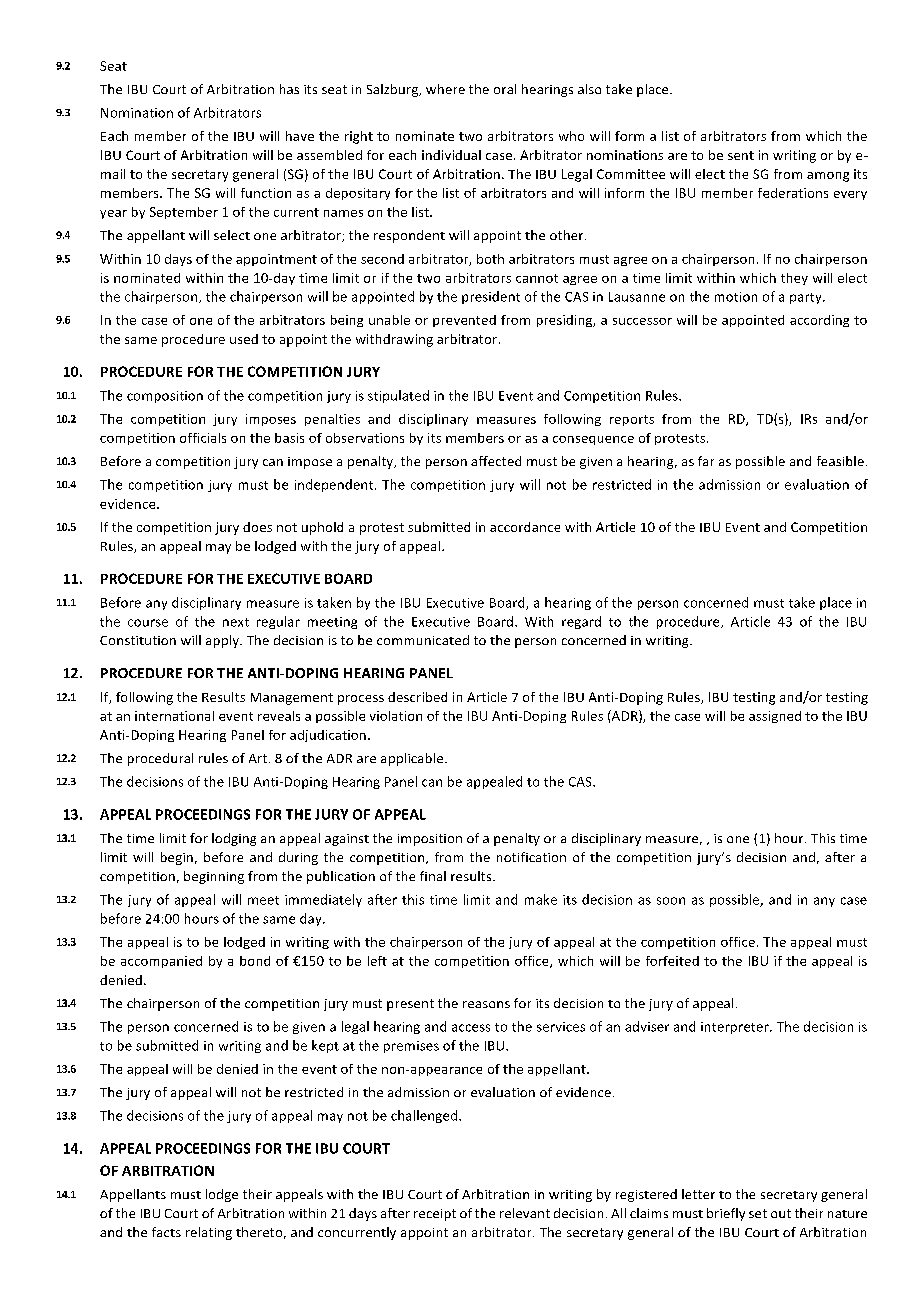 The image size is (924, 1308). Describe the element at coordinates (423, 640) in the image. I see `communicated` at that location.
